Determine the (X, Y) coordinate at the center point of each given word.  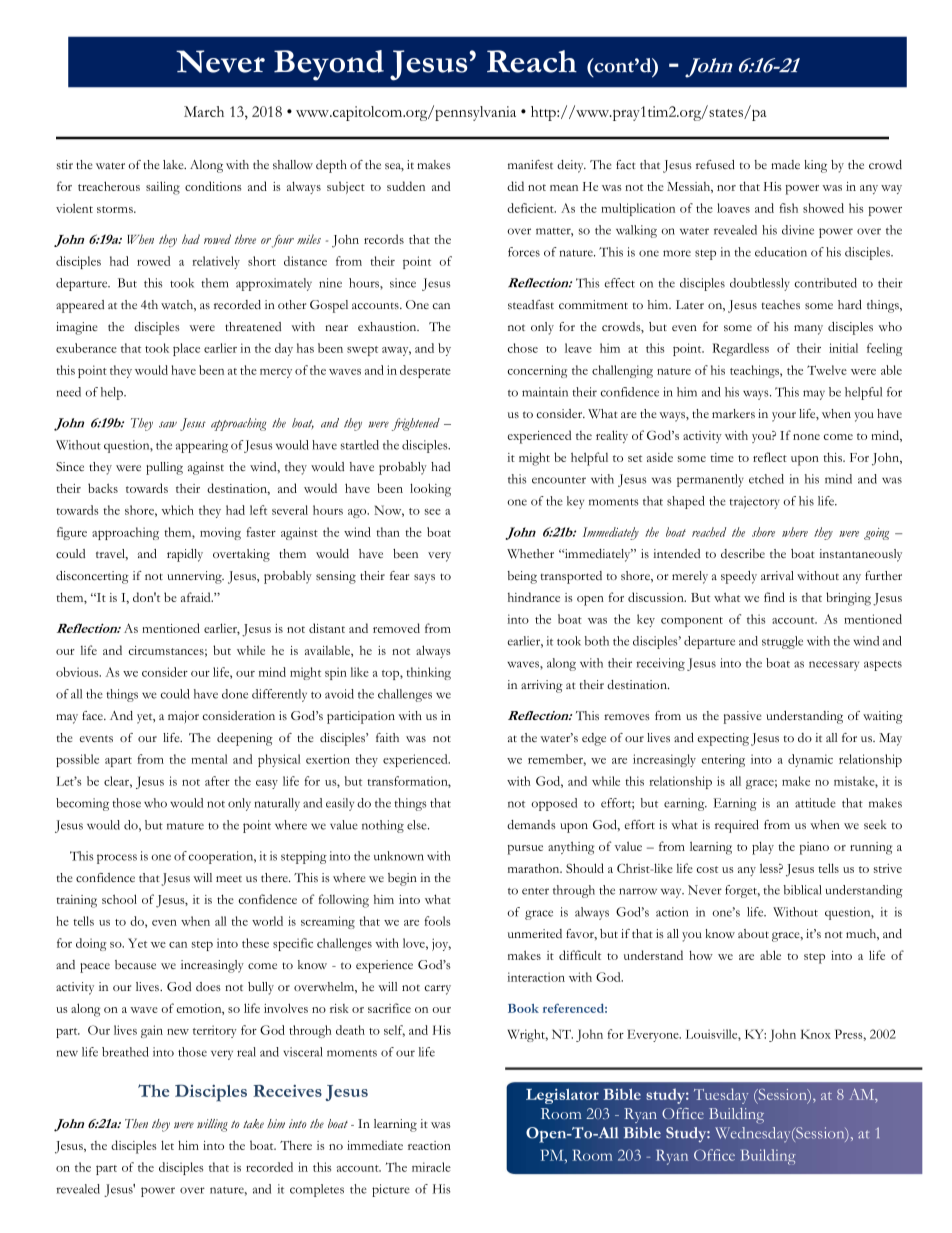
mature (185, 826)
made (785, 164)
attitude (815, 803)
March (204, 111)
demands (531, 824)
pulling (164, 468)
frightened (416, 424)
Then (136, 1123)
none (806, 437)
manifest (530, 165)
